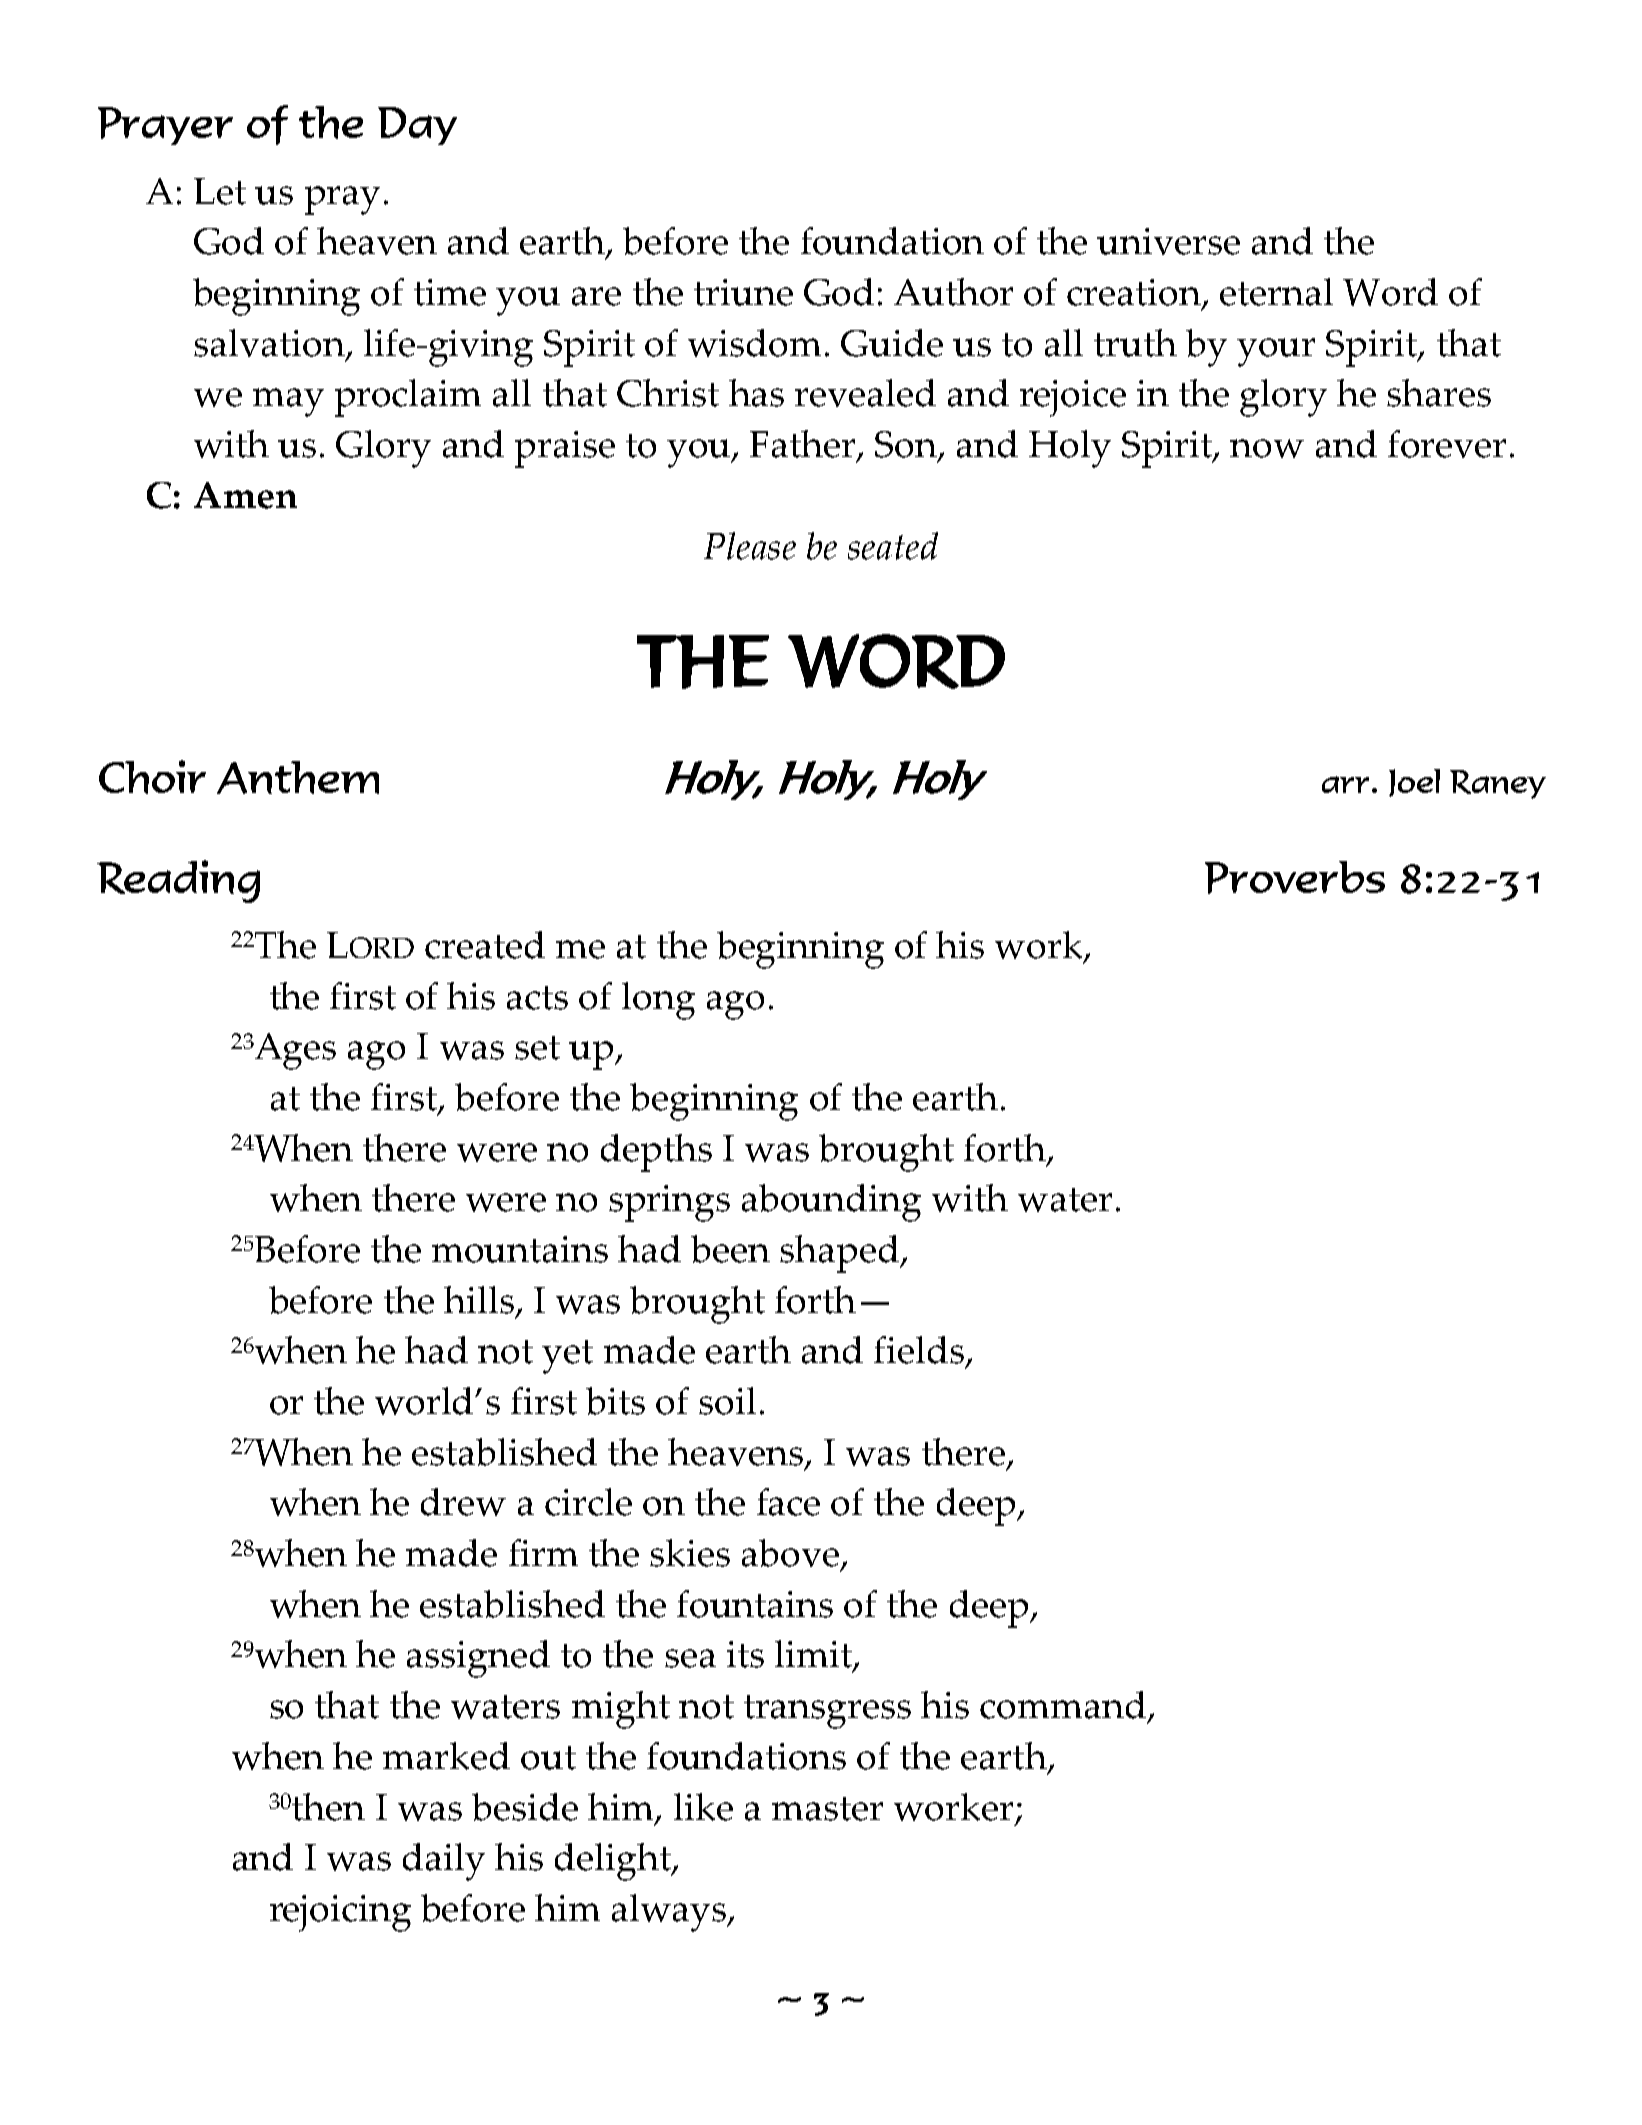 The height and width of the page is (2125, 1642). I want to click on master, so click(827, 1809).
